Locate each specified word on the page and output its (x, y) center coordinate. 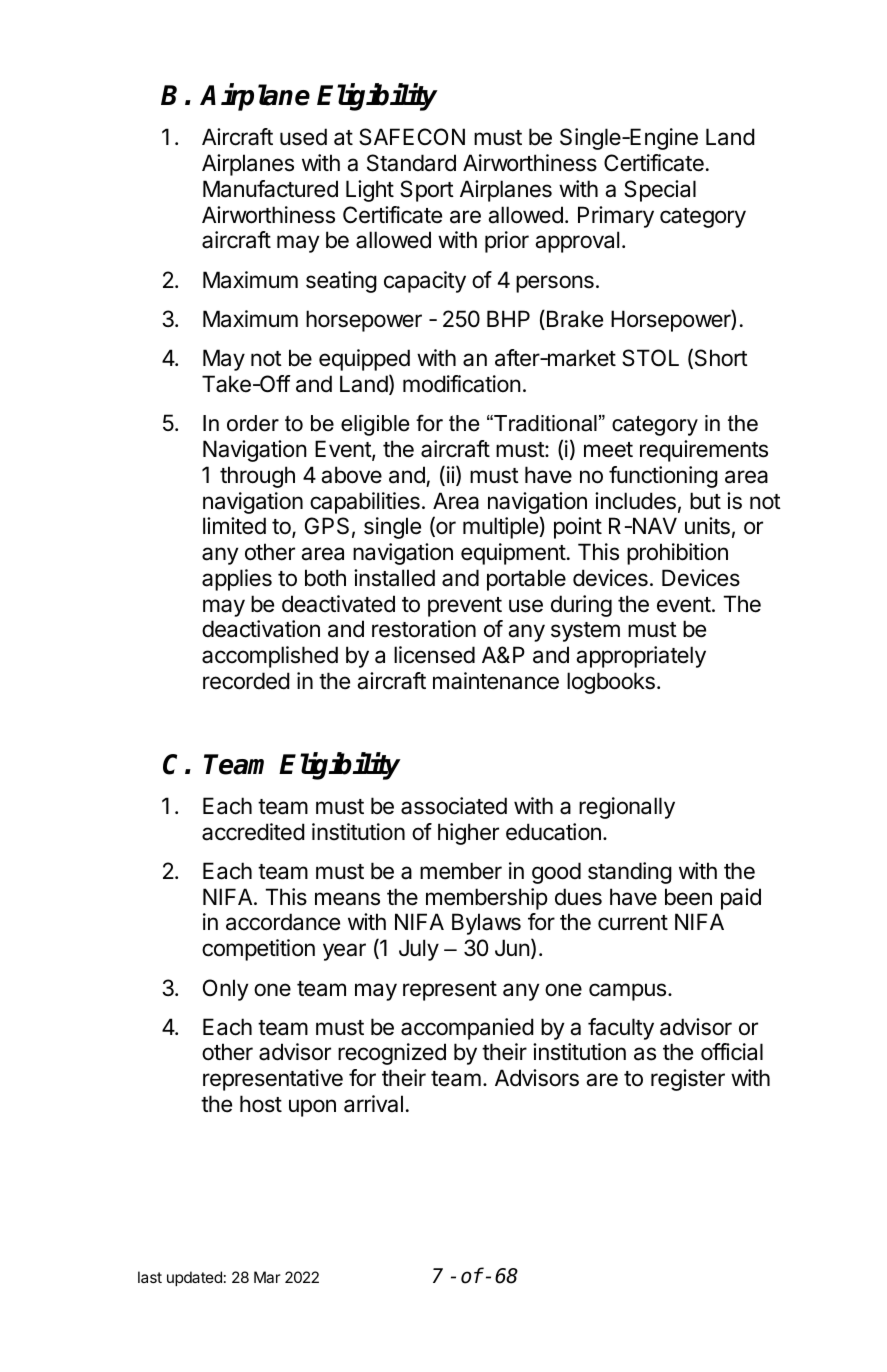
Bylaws (486, 924)
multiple (501, 528)
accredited (253, 832)
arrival (373, 1104)
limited (234, 526)
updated (194, 1278)
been (688, 897)
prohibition (677, 554)
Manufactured (270, 189)
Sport (427, 191)
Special (660, 191)
